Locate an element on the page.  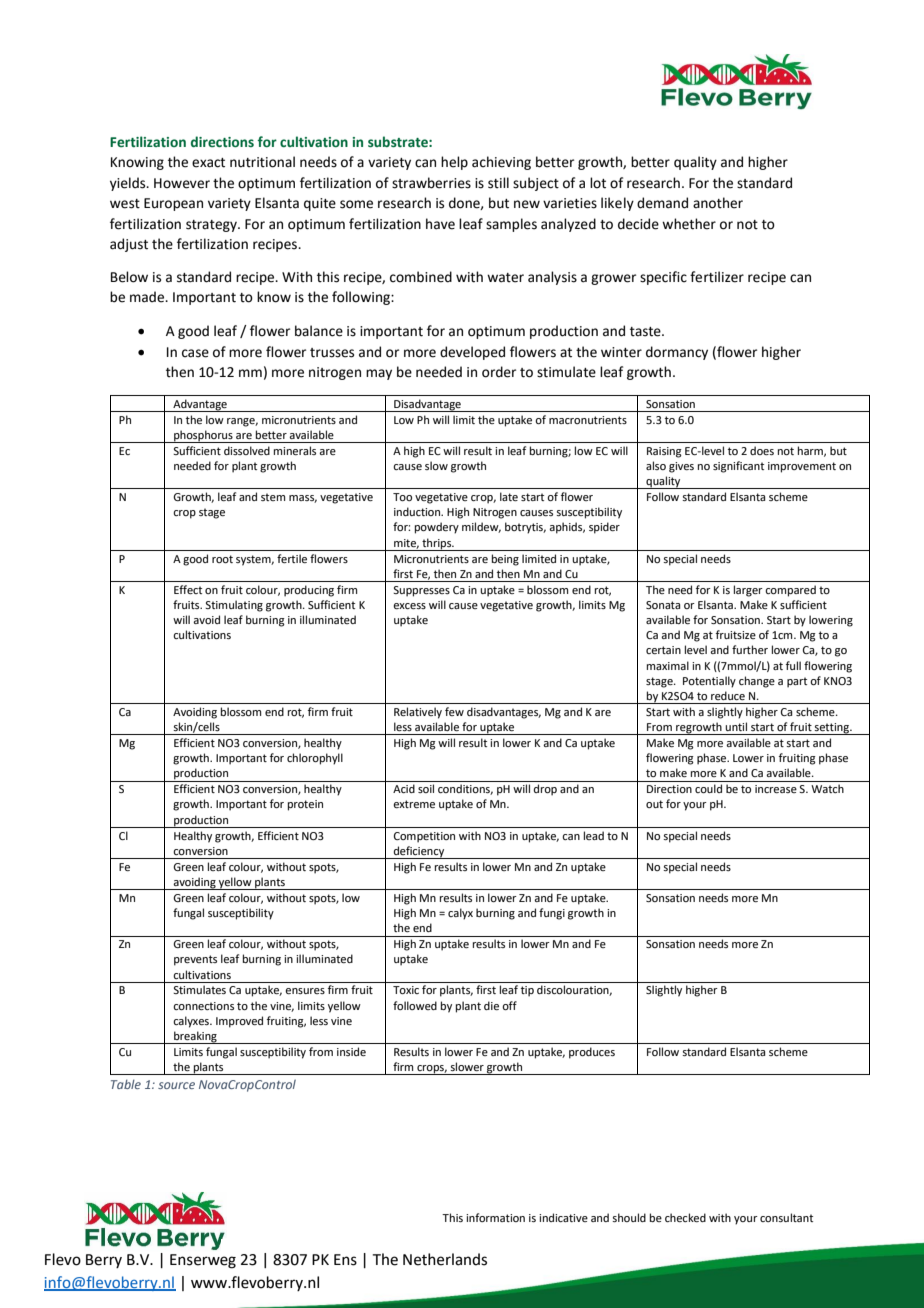
source is located at coordinates (176, 1085).
